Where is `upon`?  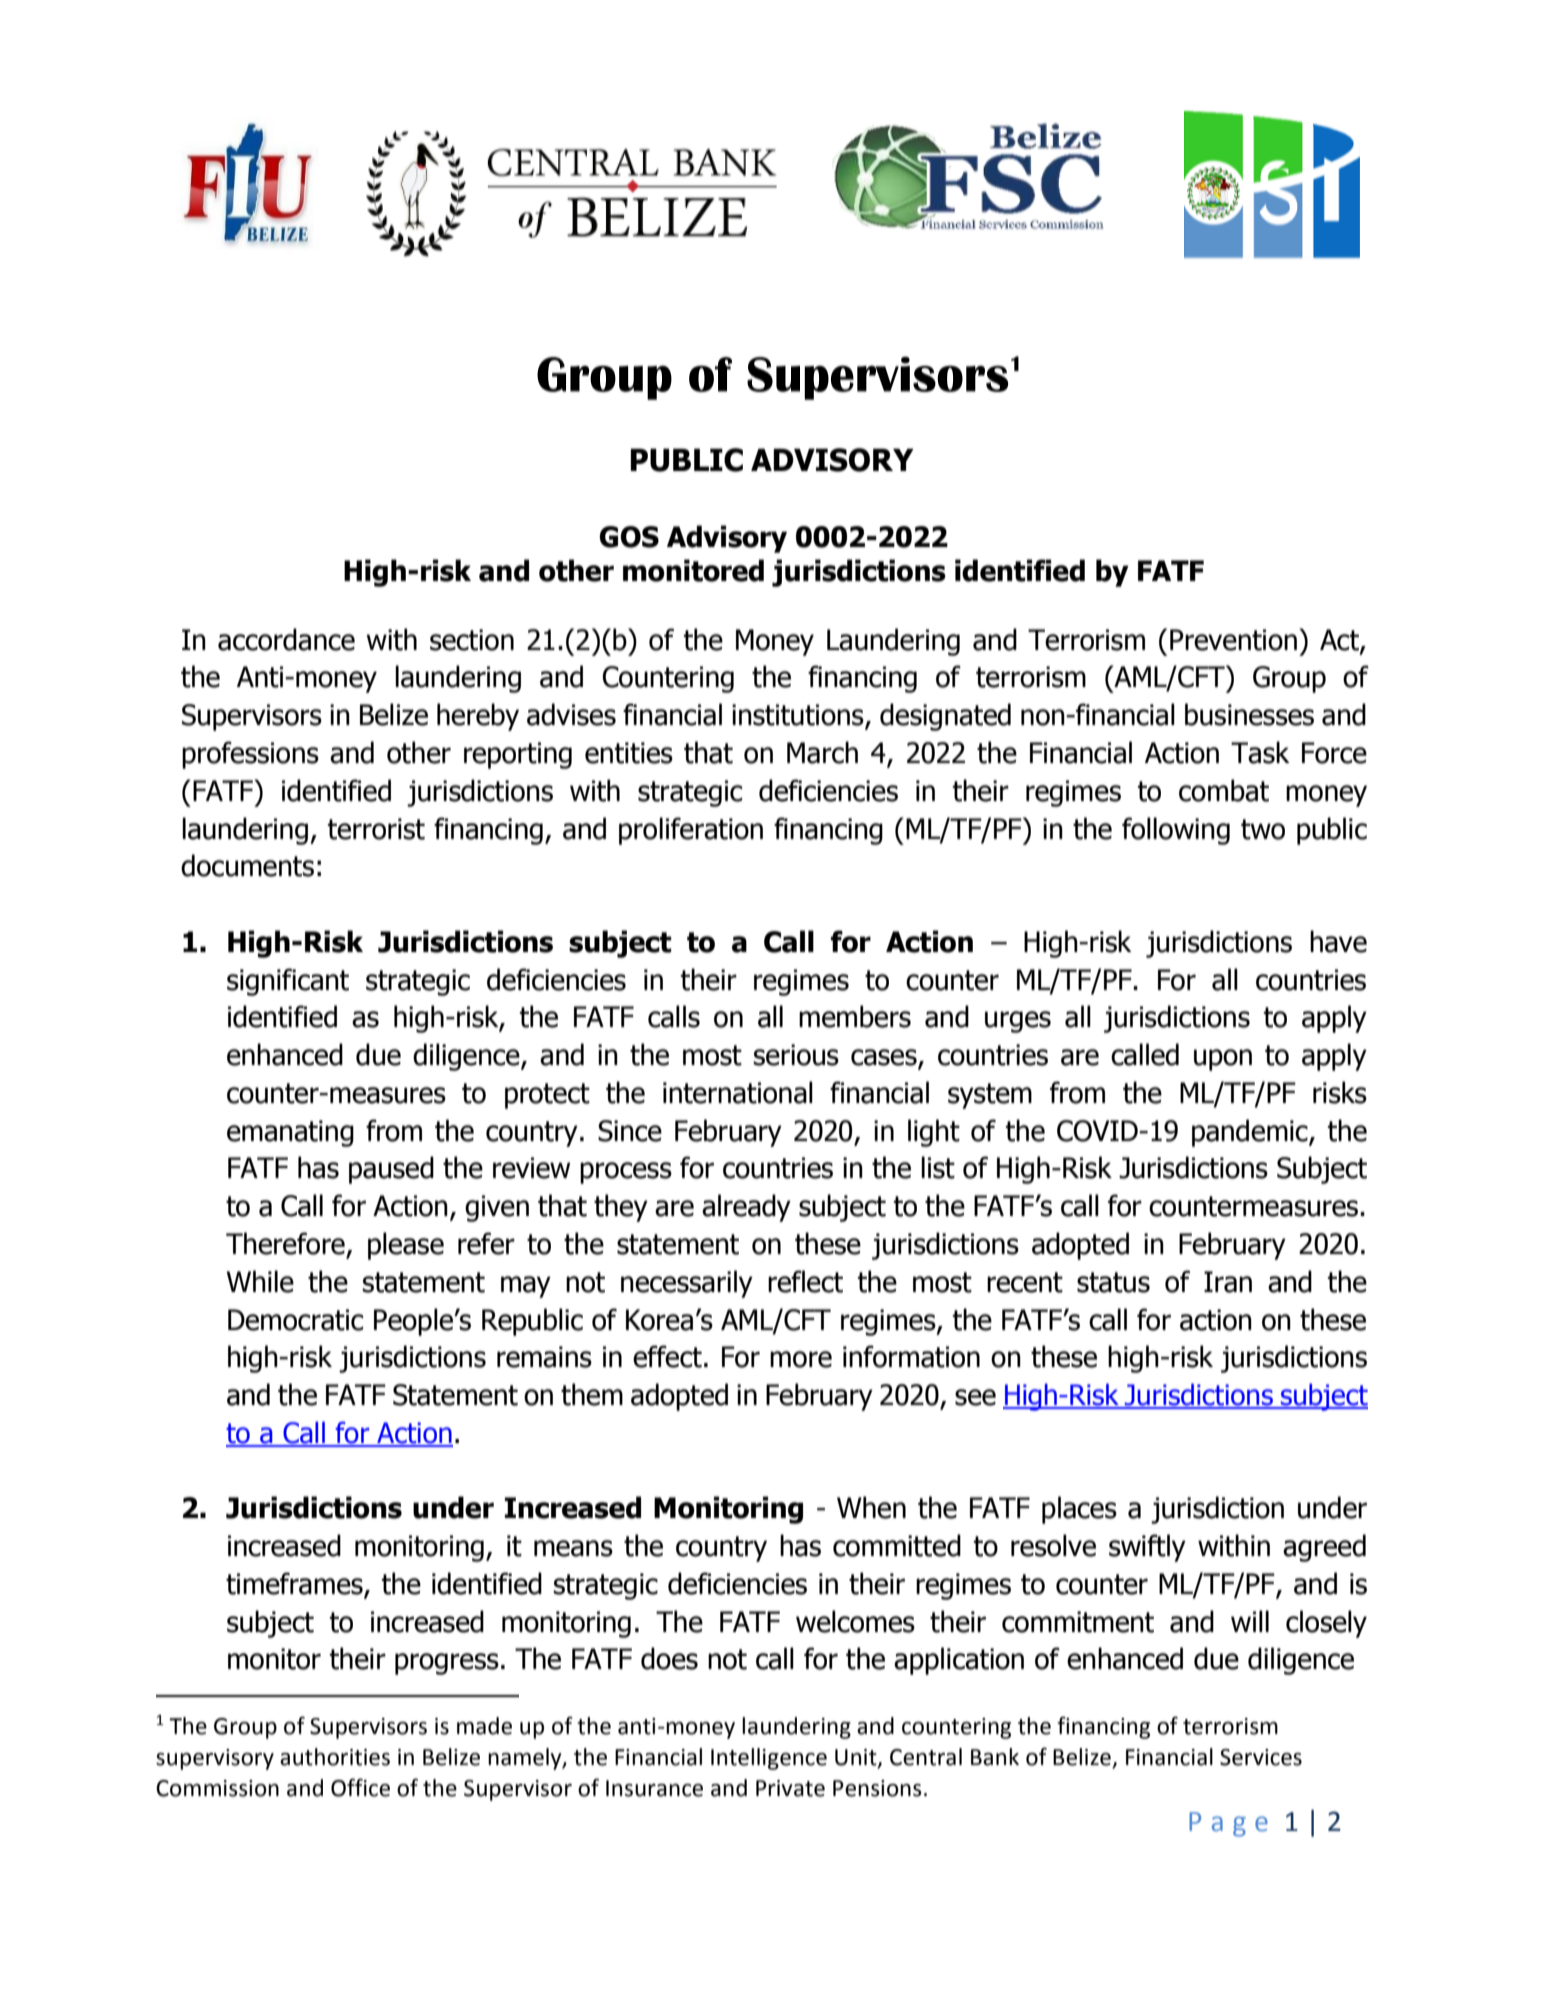
upon is located at coordinates (1223, 1060).
